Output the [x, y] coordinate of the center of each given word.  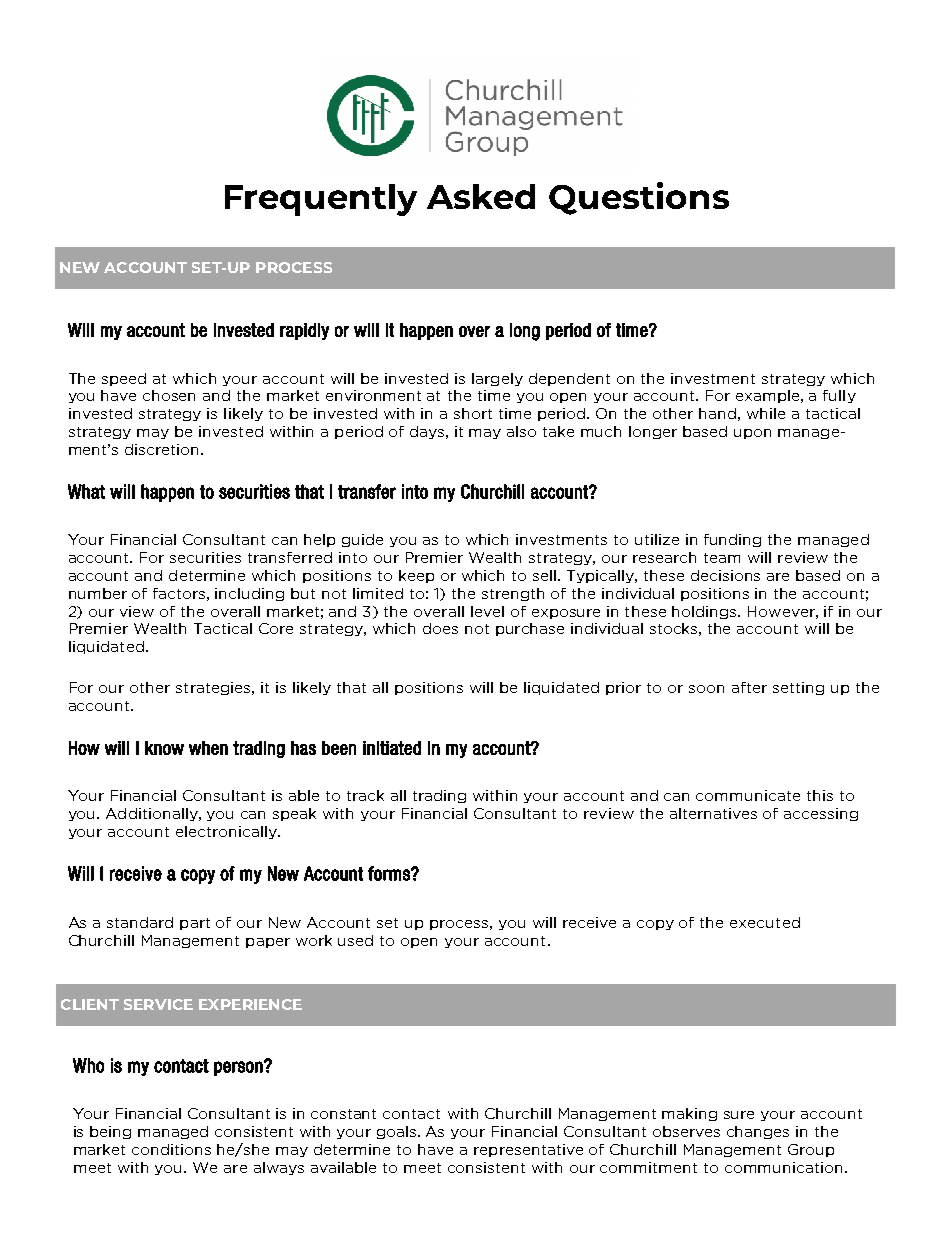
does [440, 628]
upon [752, 434]
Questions [639, 198]
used [355, 940]
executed [765, 922]
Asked [481, 196]
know [164, 748]
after [749, 687]
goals [398, 1132]
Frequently [321, 200]
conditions [171, 1149]
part [195, 924]
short [473, 413]
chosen [169, 395]
